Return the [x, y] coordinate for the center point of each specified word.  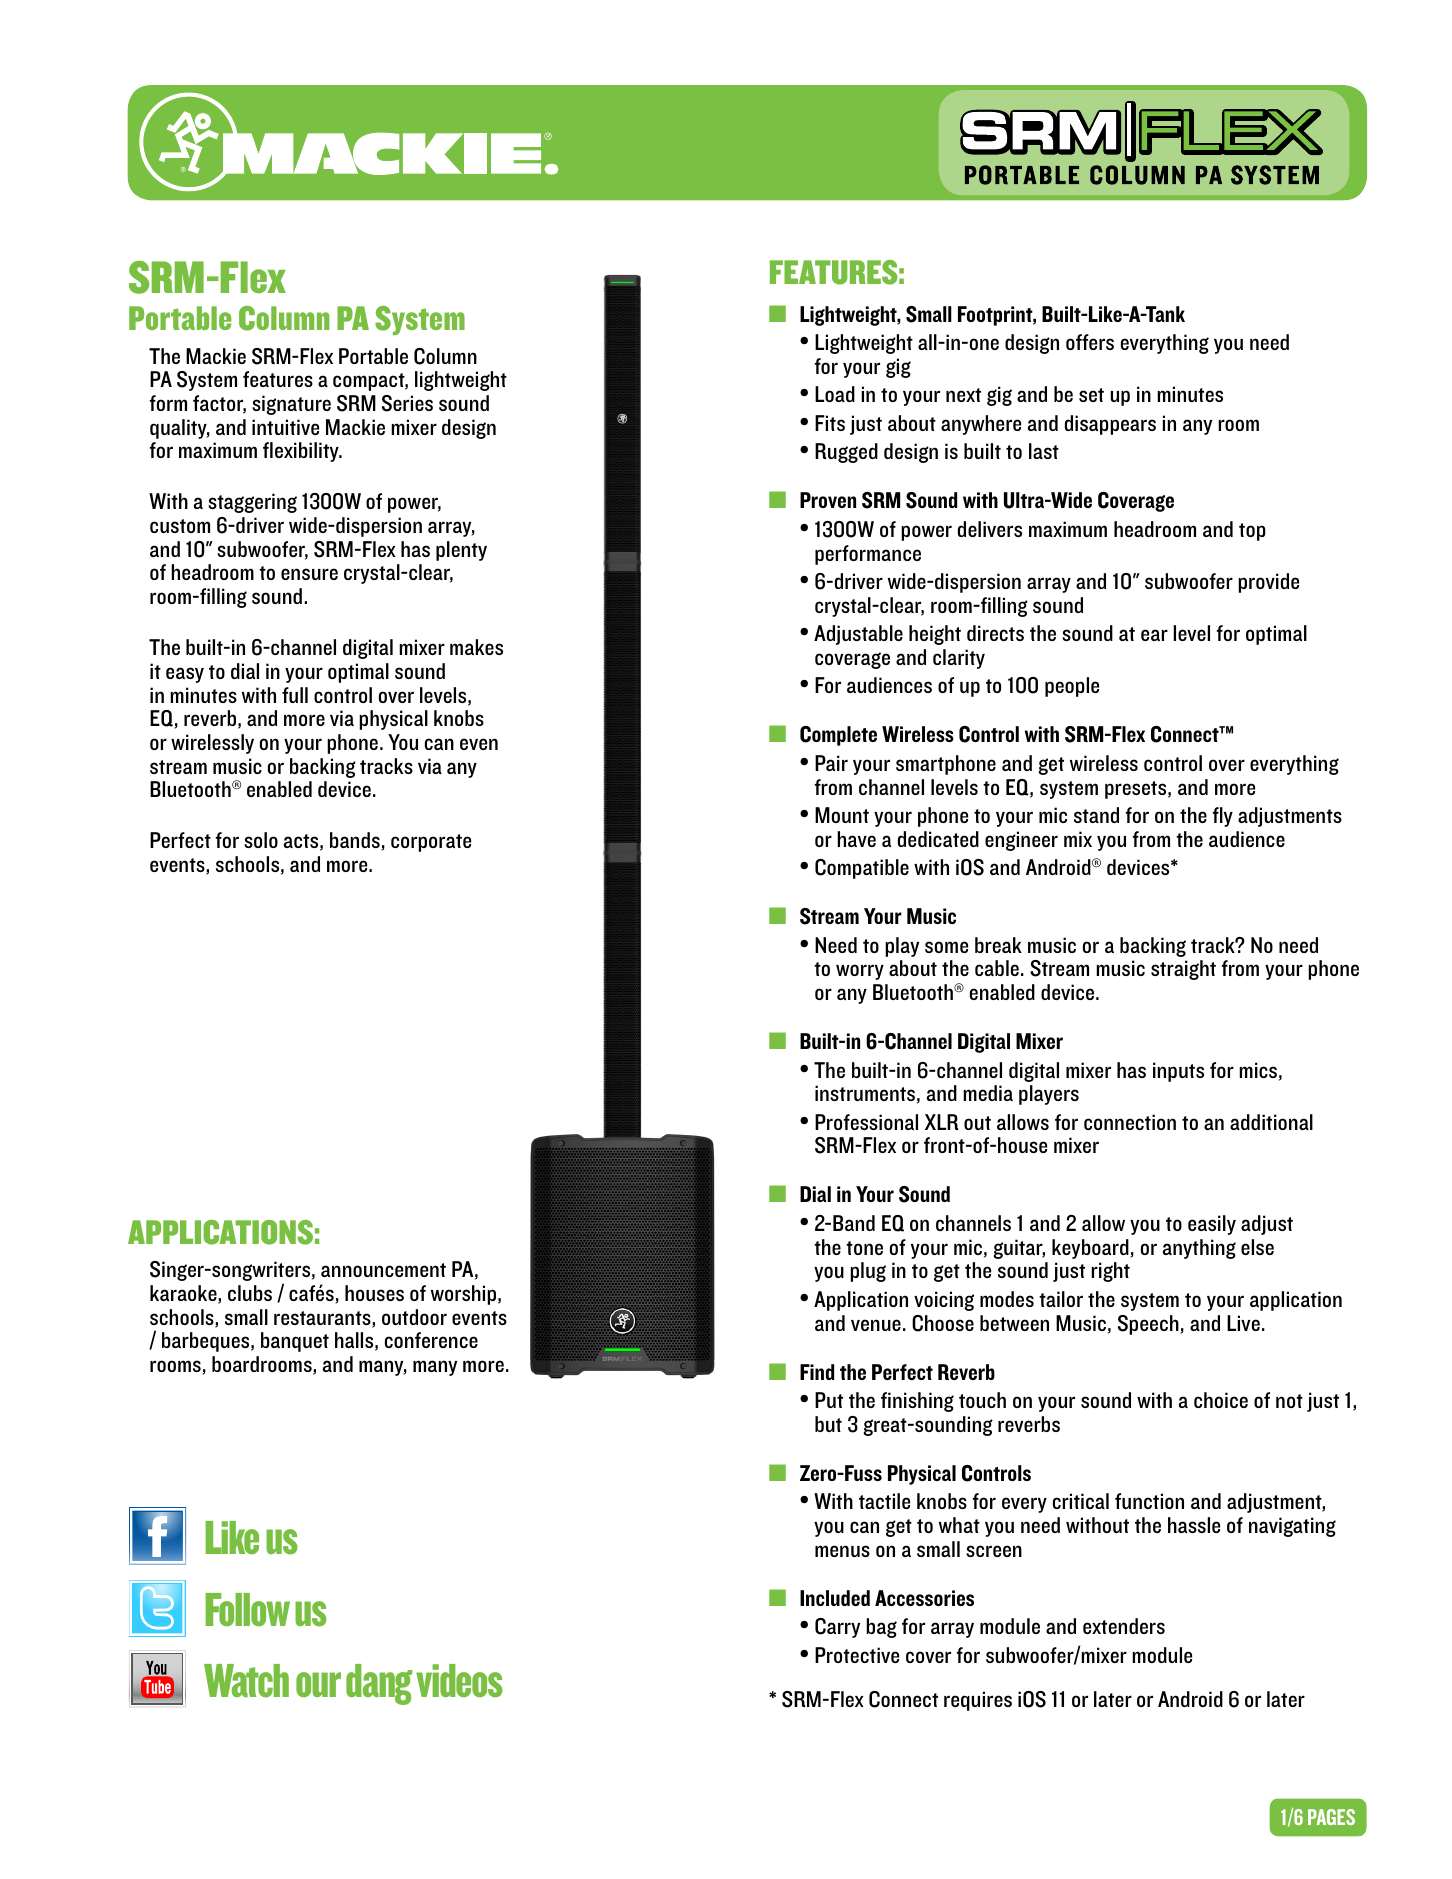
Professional [866, 1122]
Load [835, 394]
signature [291, 405]
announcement [383, 1270]
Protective [857, 1655]
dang [379, 1684]
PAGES [1331, 1817]
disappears [1110, 425]
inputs [1178, 1072]
